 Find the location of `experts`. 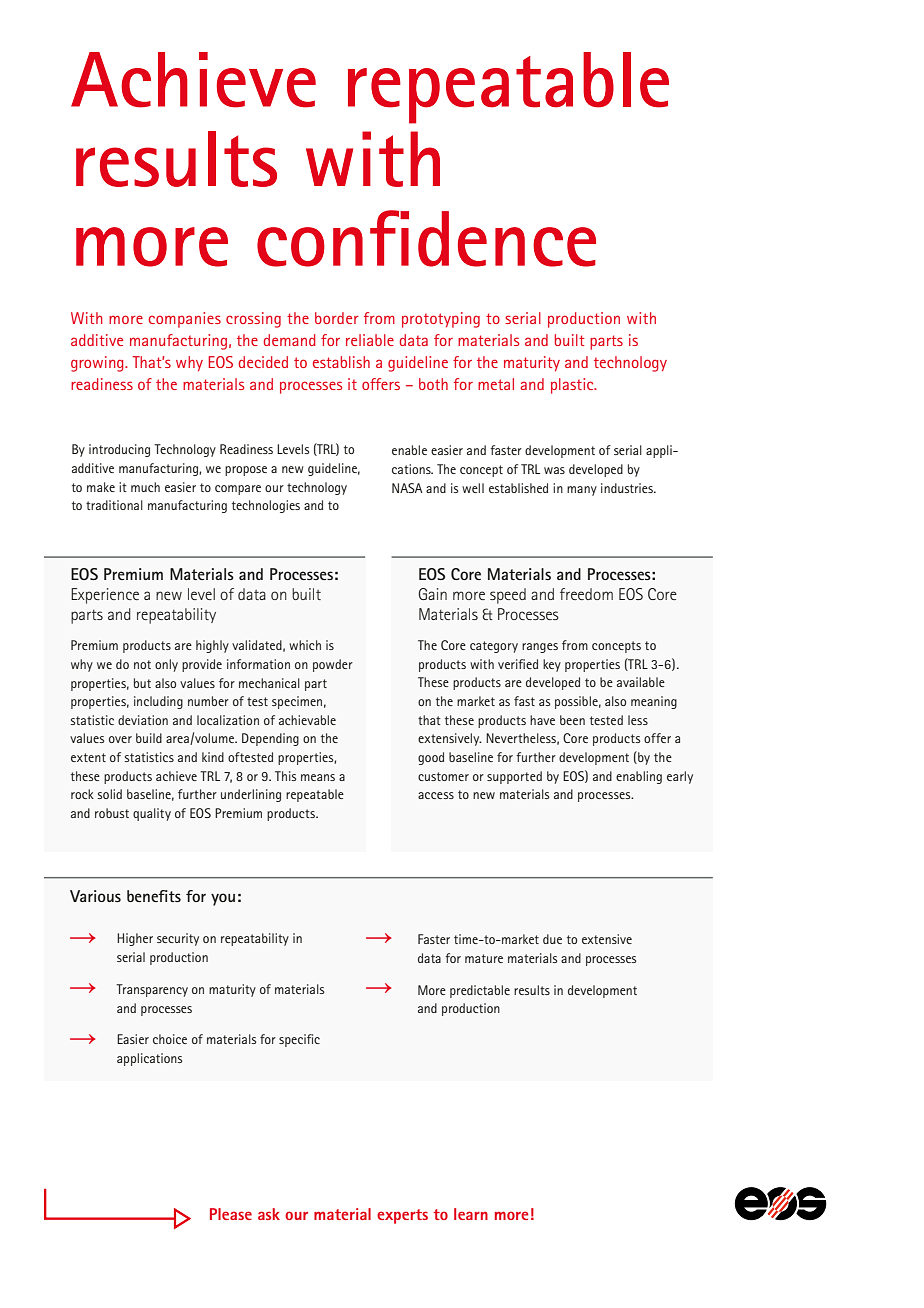

experts is located at coordinates (402, 1216).
